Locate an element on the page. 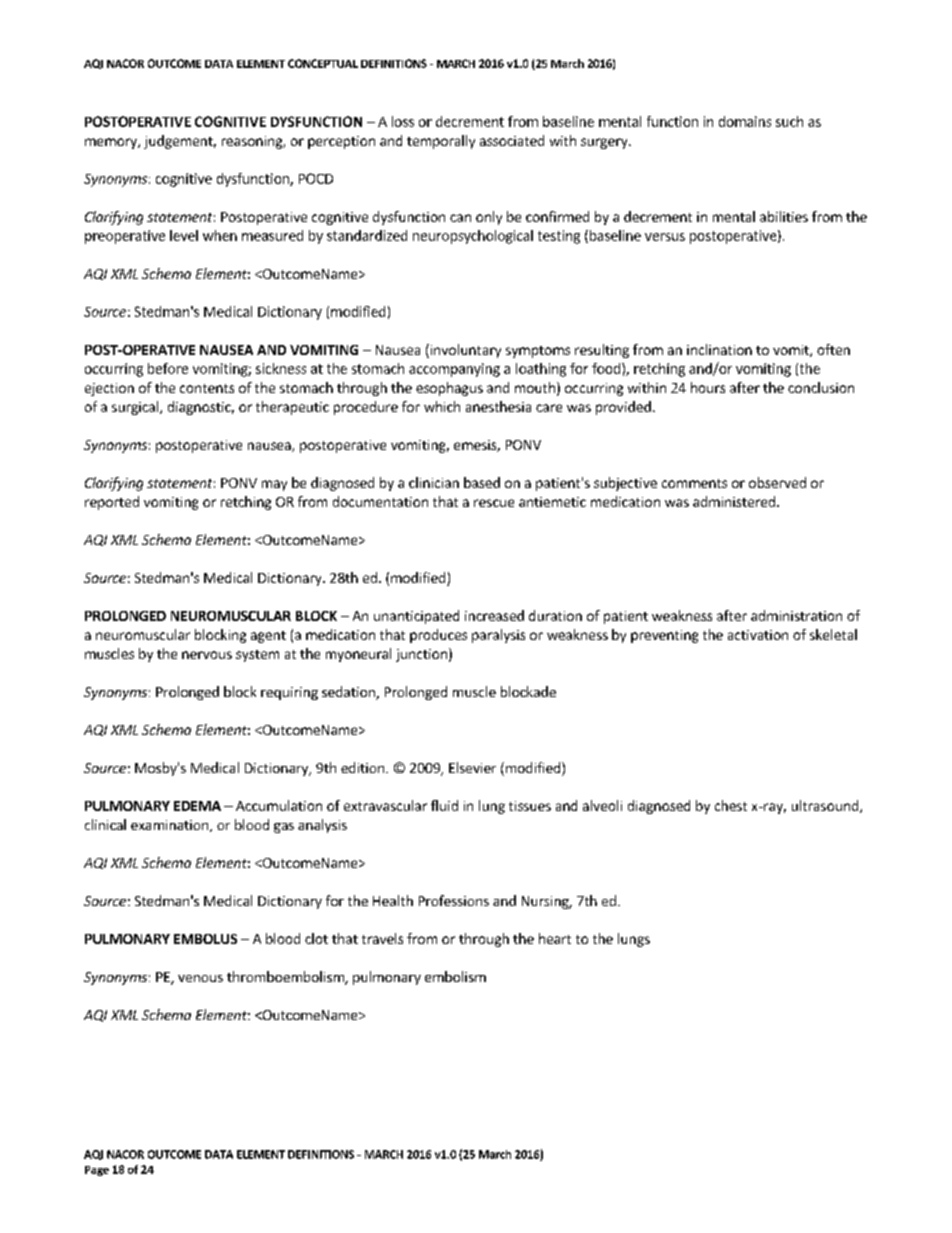  increased is located at coordinates (494, 615).
